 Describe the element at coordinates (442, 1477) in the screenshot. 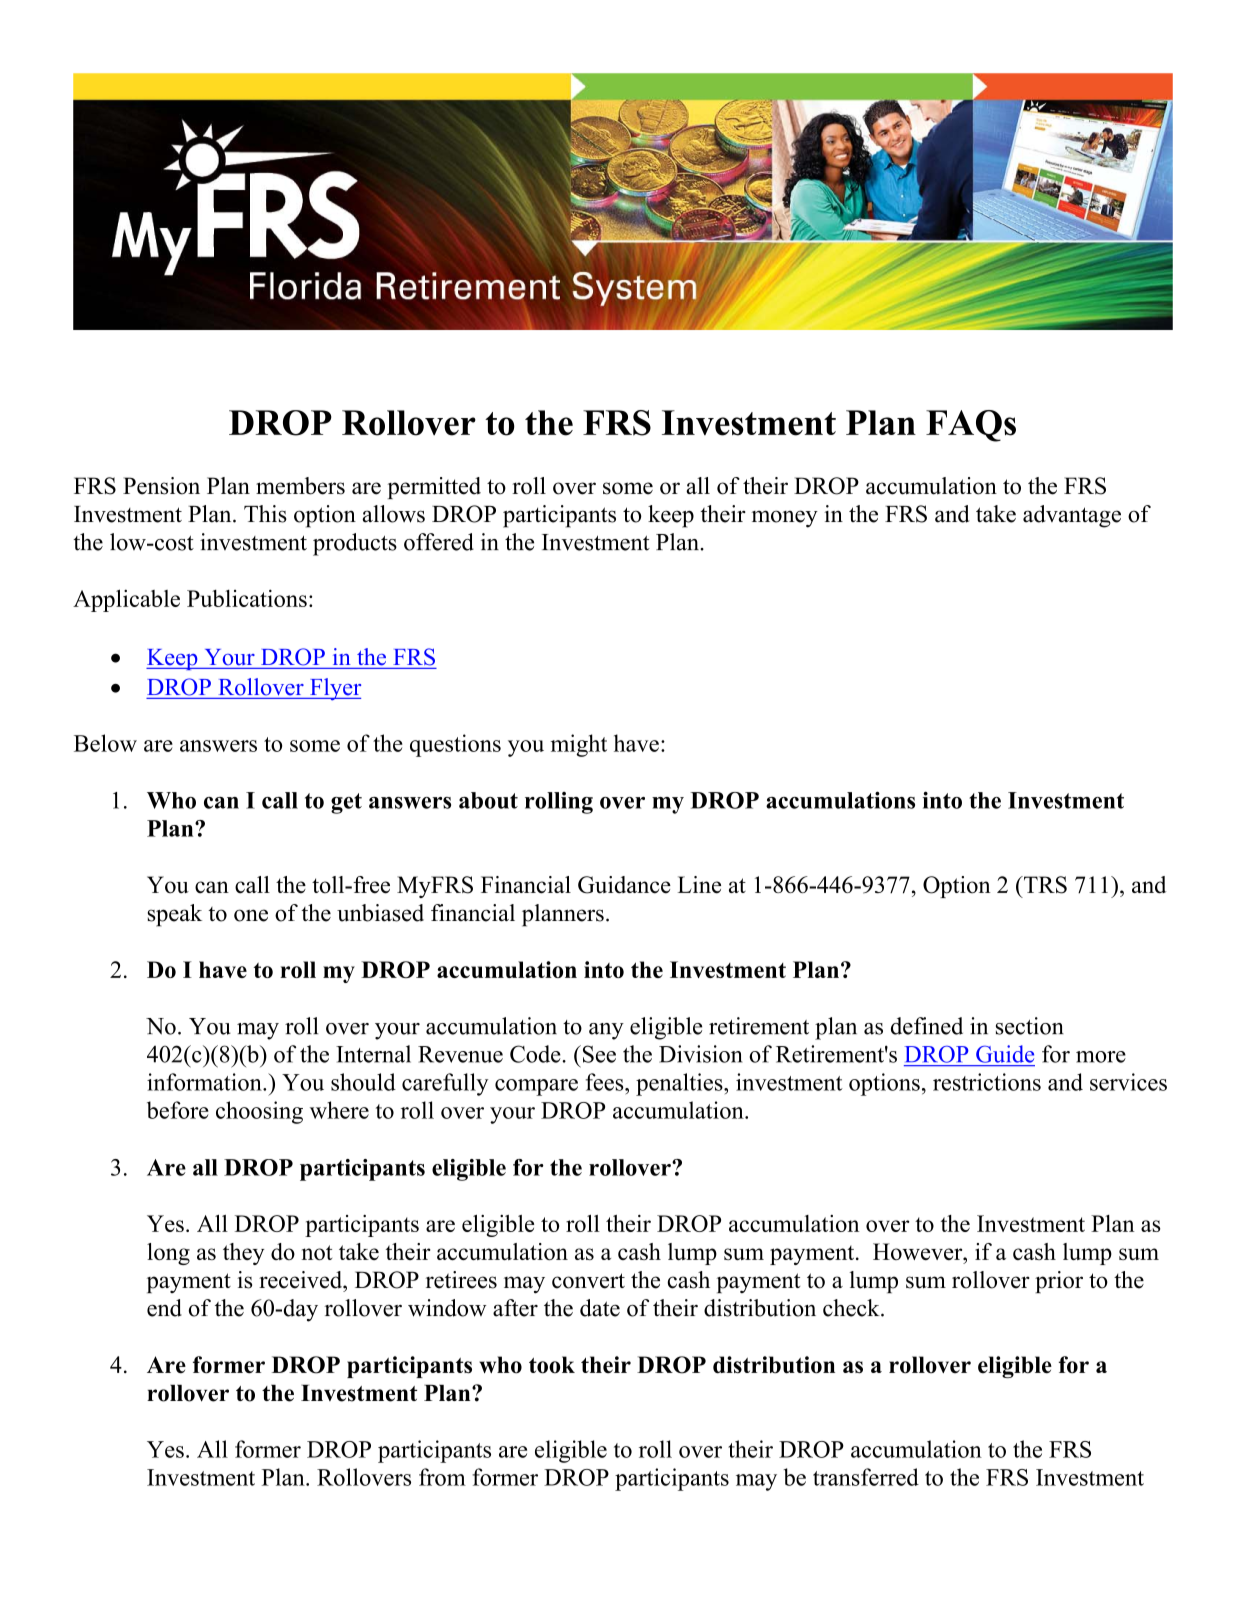

I see `from` at that location.
